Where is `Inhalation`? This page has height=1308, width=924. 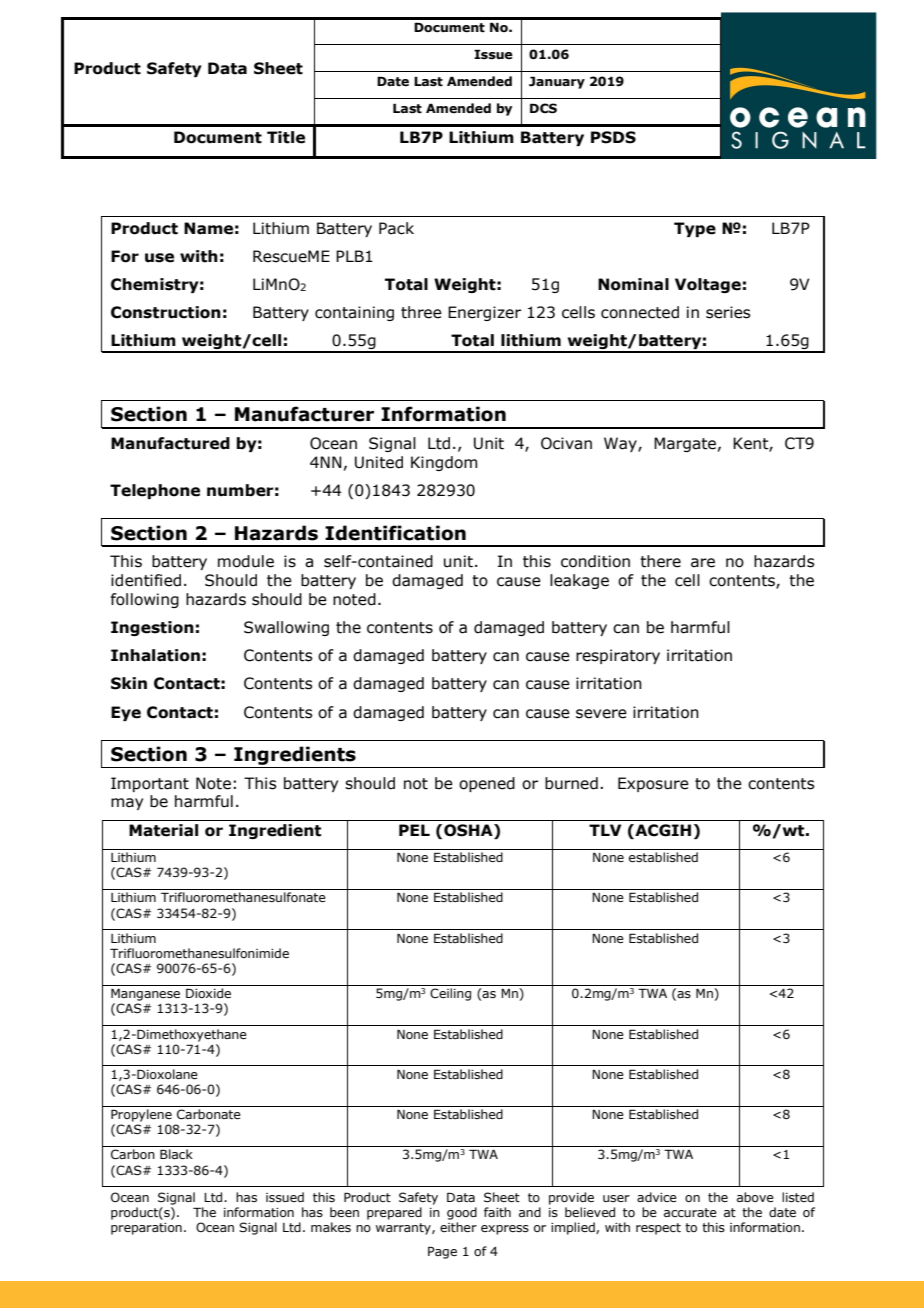
Inhalation is located at coordinates (155, 655).
